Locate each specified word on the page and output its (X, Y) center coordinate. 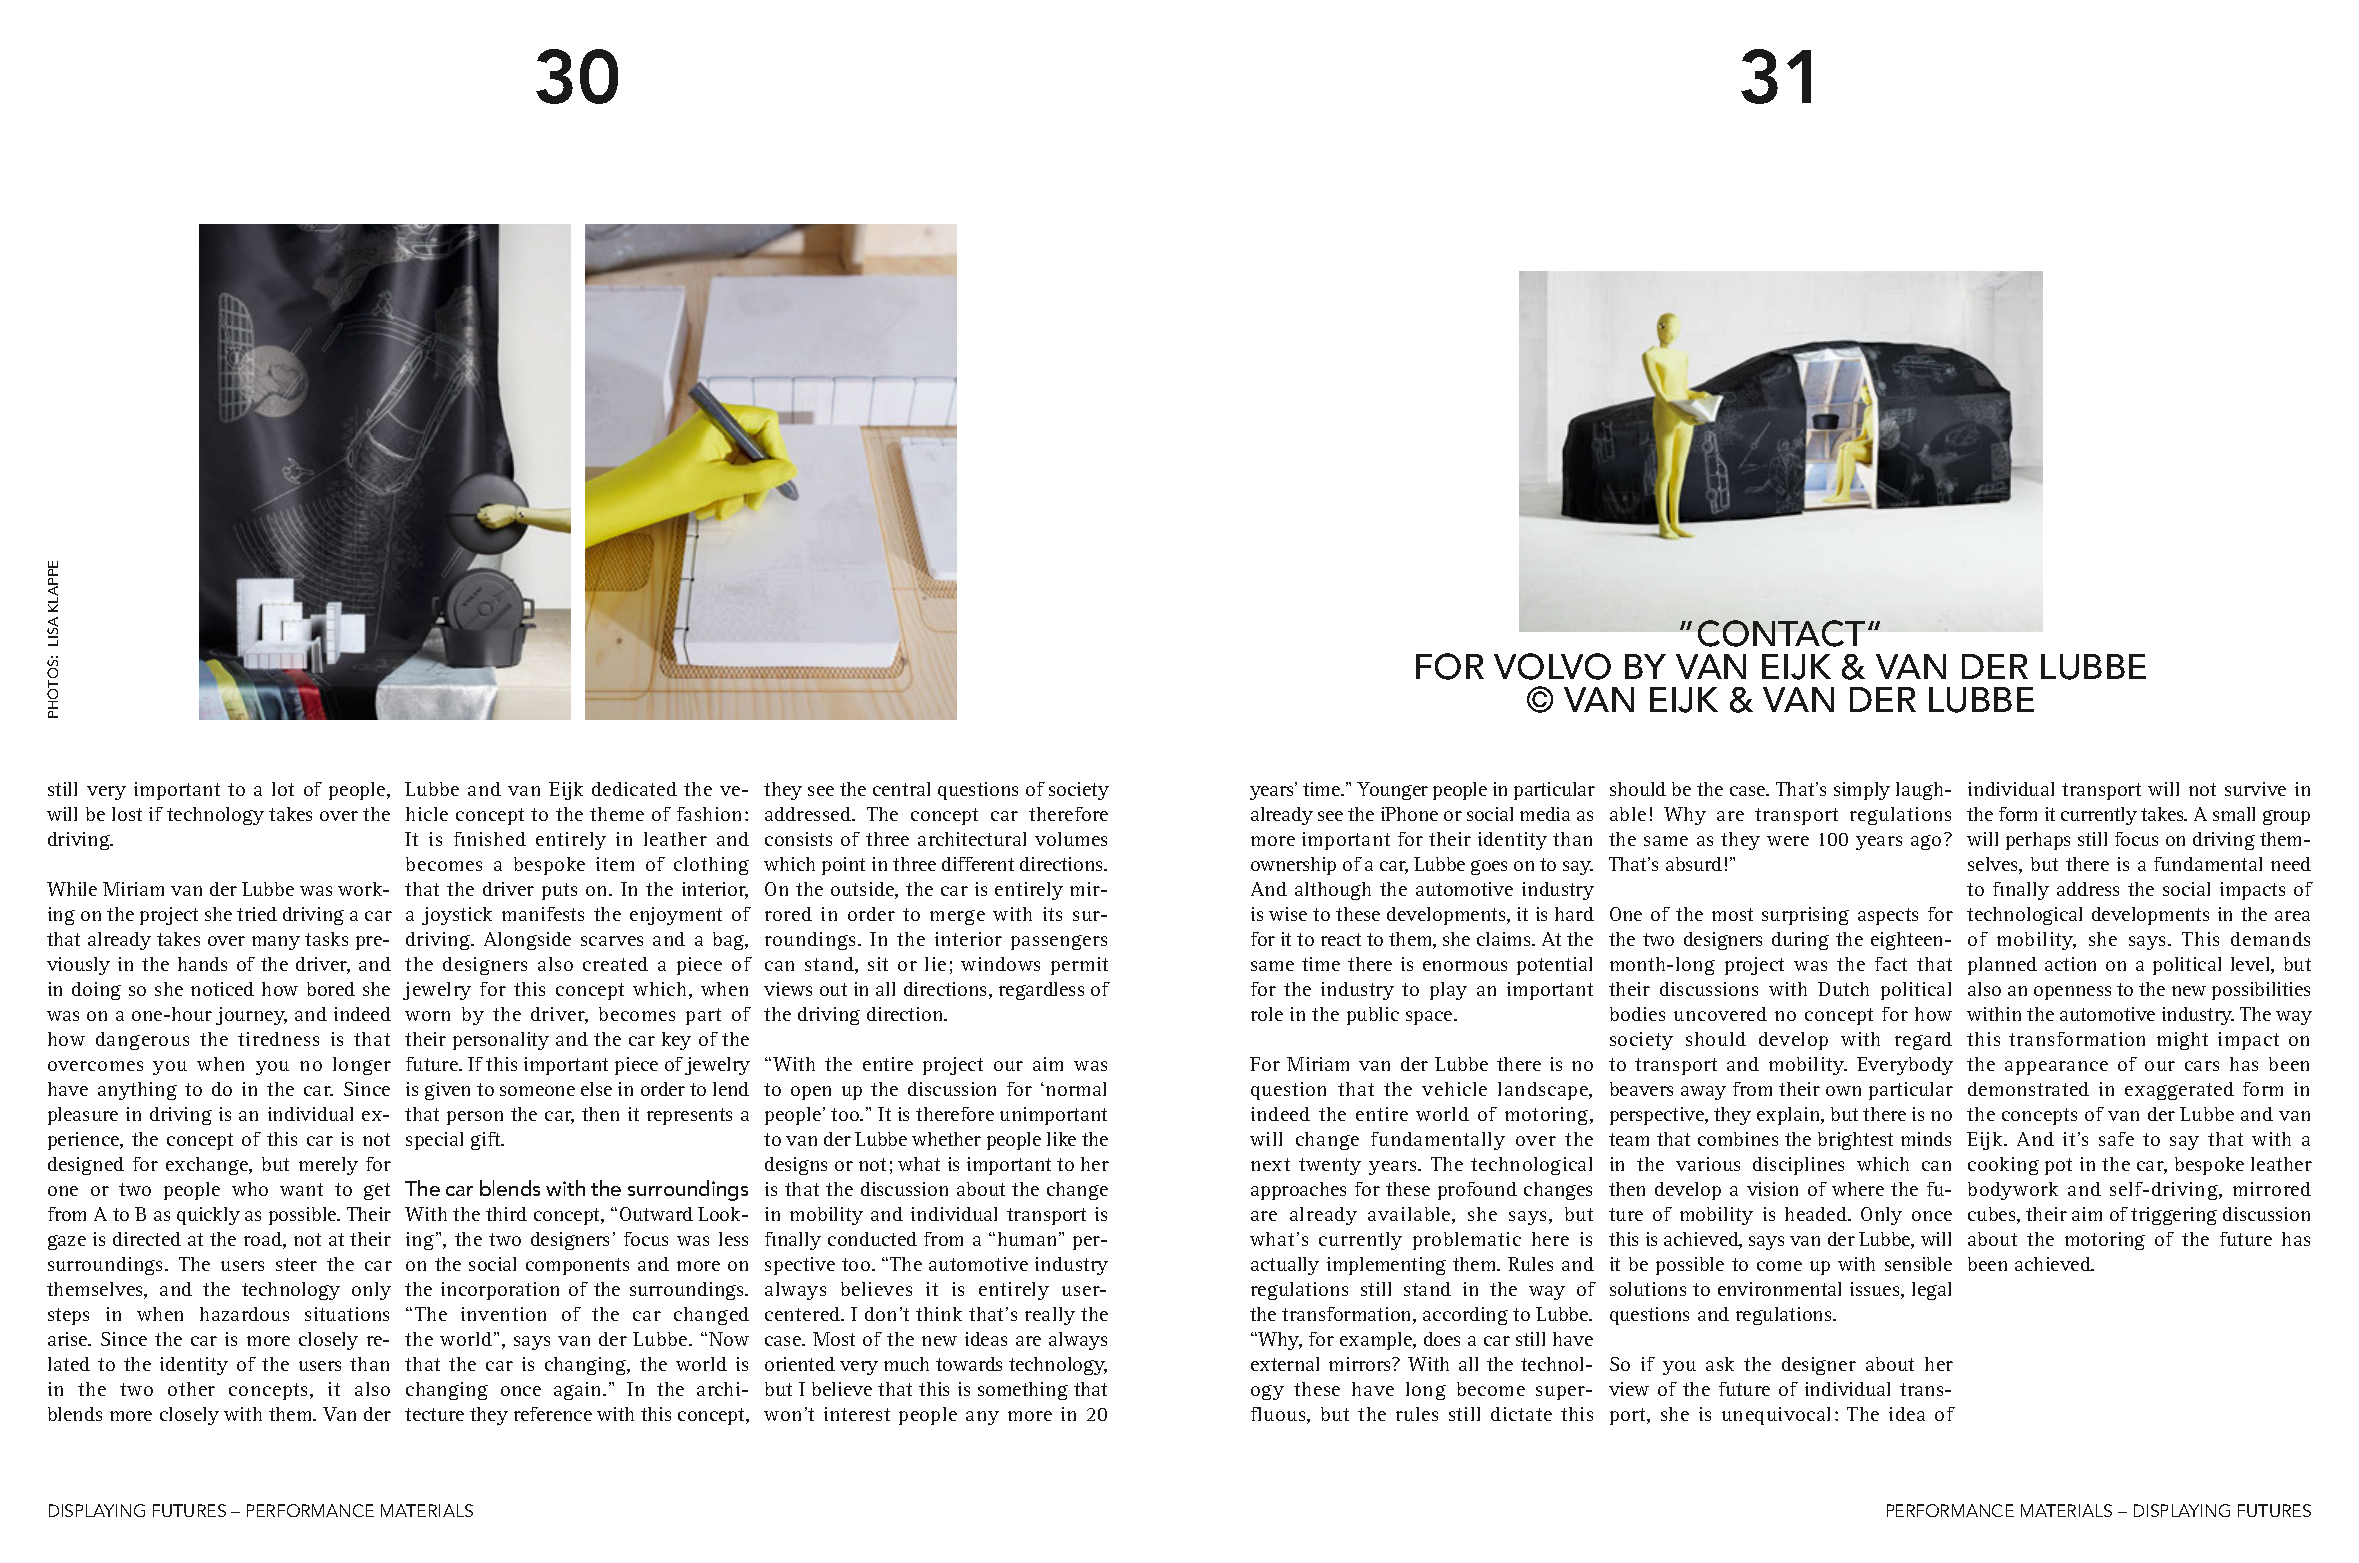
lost (127, 814)
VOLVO (1552, 666)
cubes (1993, 1215)
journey (251, 1016)
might (2182, 1041)
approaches (1298, 1191)
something (1023, 1391)
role (1267, 1014)
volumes (1071, 839)
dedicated (634, 789)
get (377, 1191)
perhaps (2038, 841)
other (191, 1389)
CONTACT (1781, 633)
